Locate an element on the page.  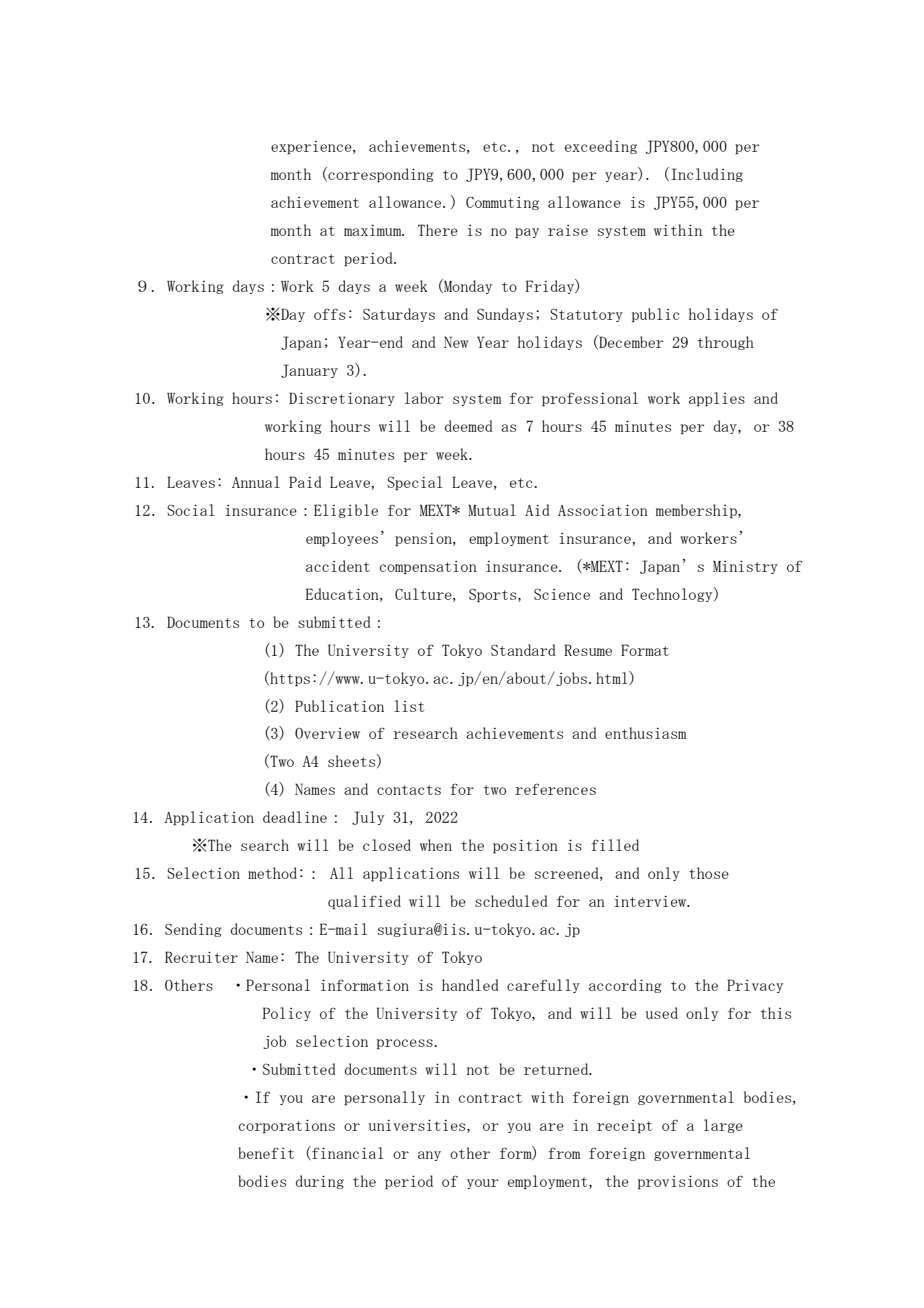
corresponding is located at coordinates (380, 175).
